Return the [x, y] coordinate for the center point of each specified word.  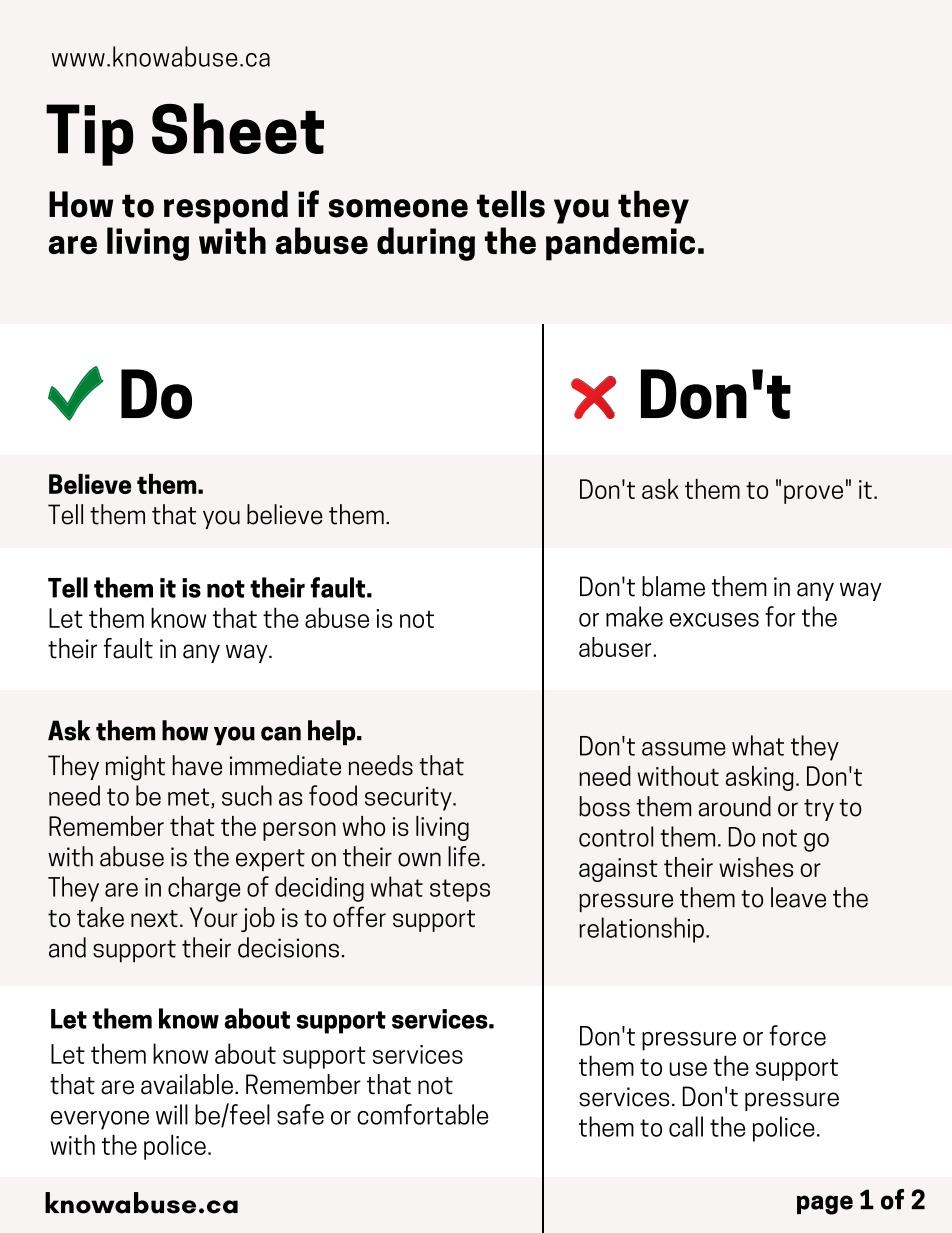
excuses [714, 620]
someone [398, 208]
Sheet [238, 128]
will [172, 1114]
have [197, 765]
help [333, 732]
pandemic [620, 244]
